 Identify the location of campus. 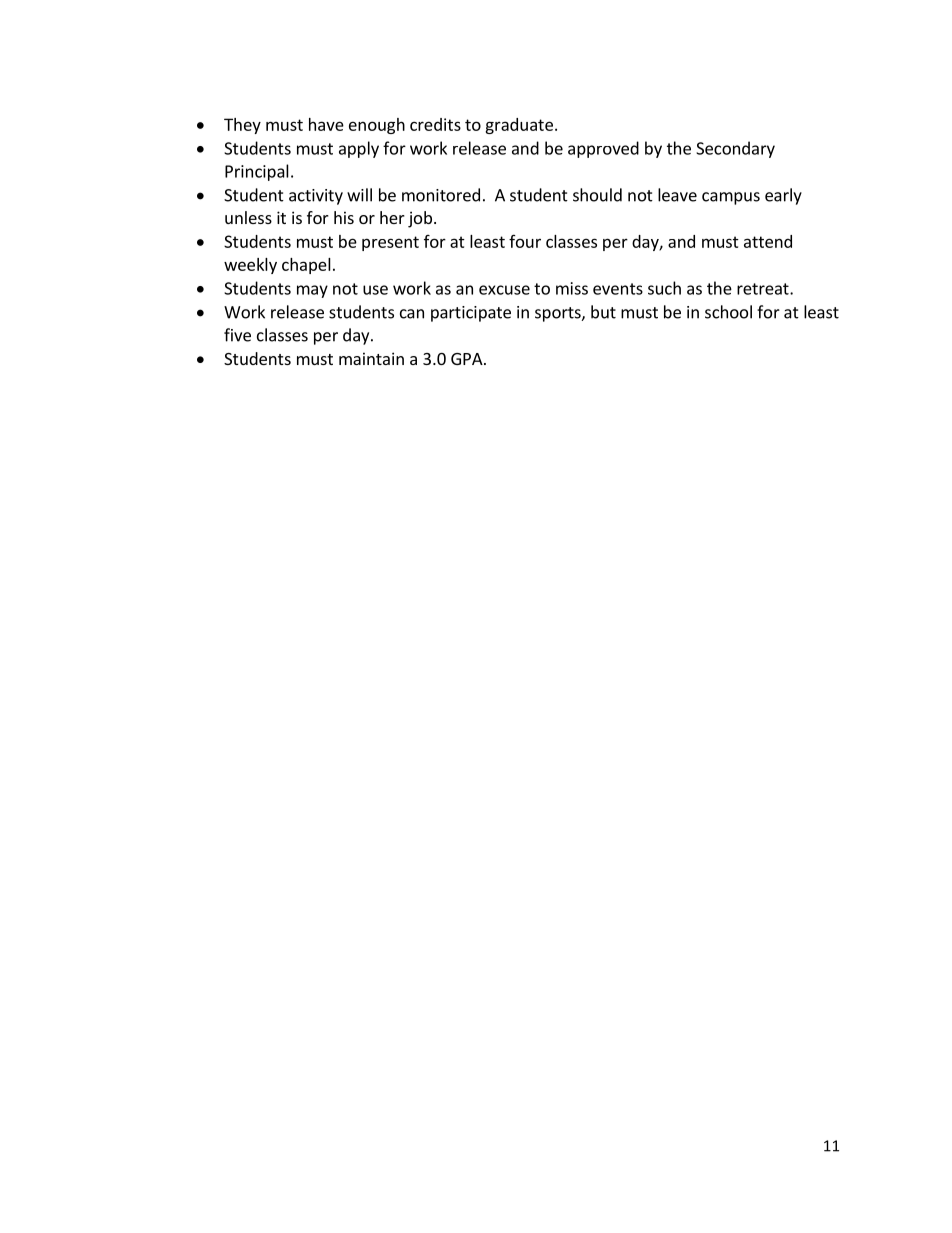
(731, 198).
